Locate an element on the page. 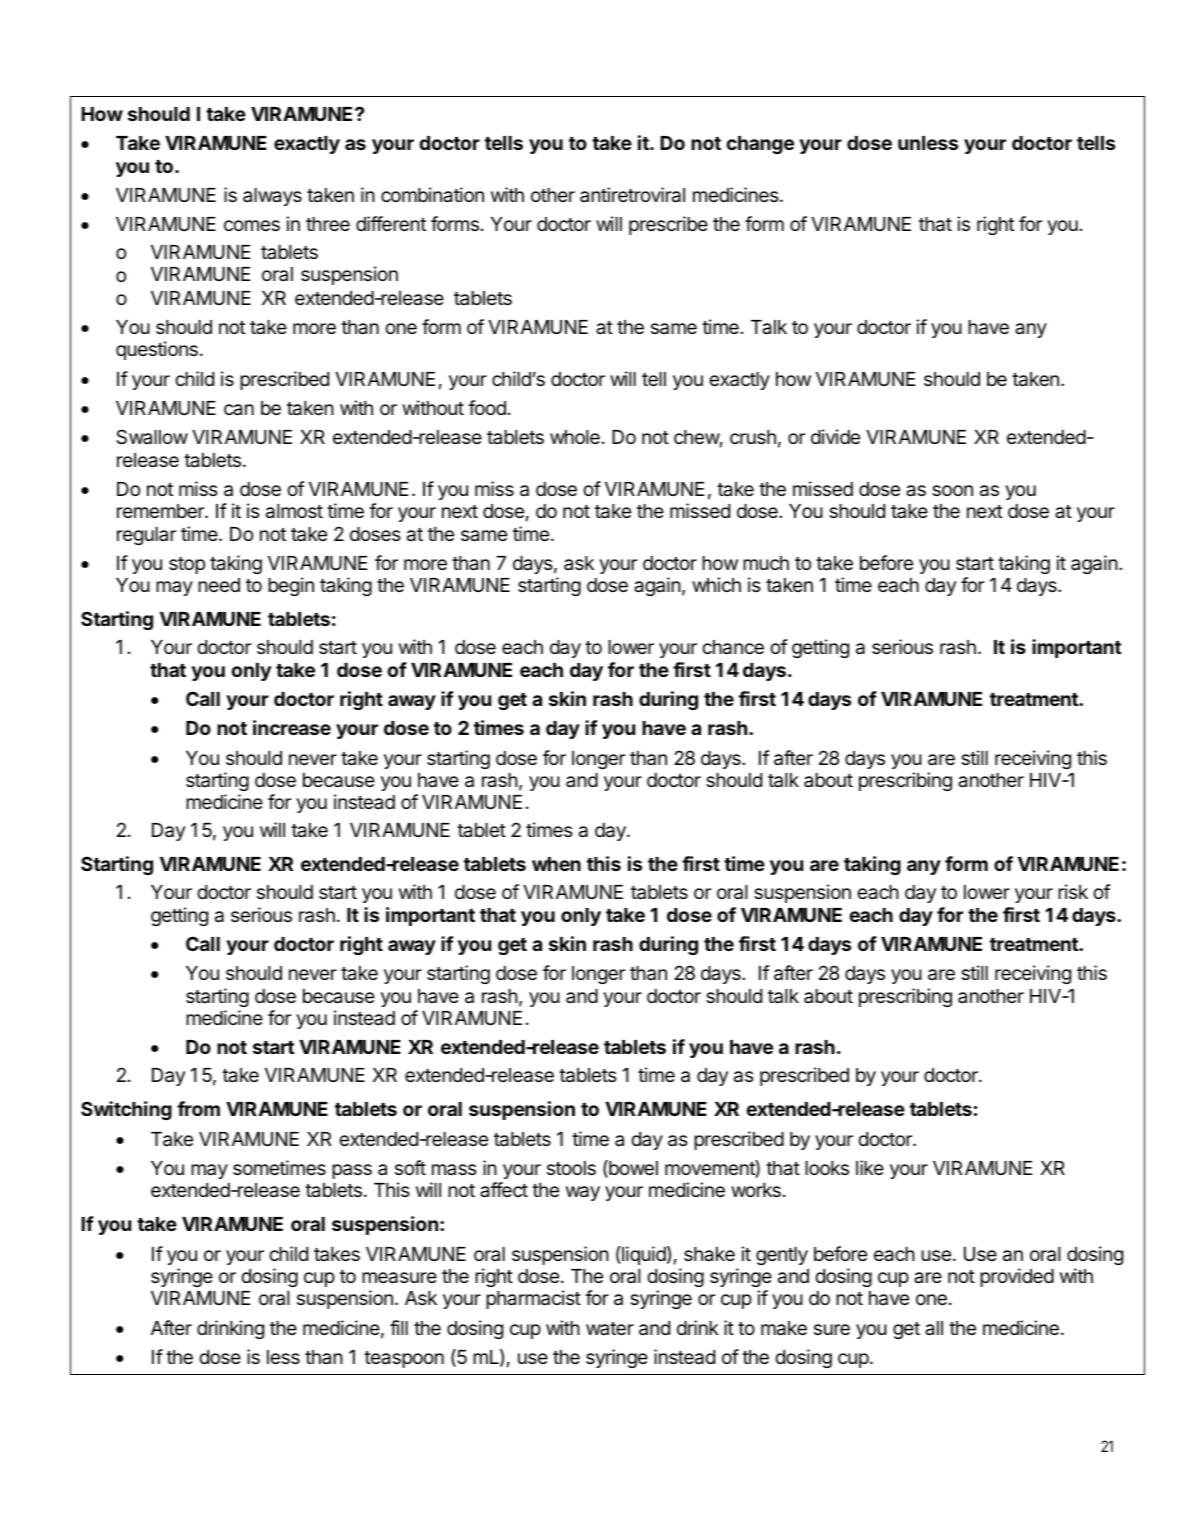  risk is located at coordinates (1073, 891).
